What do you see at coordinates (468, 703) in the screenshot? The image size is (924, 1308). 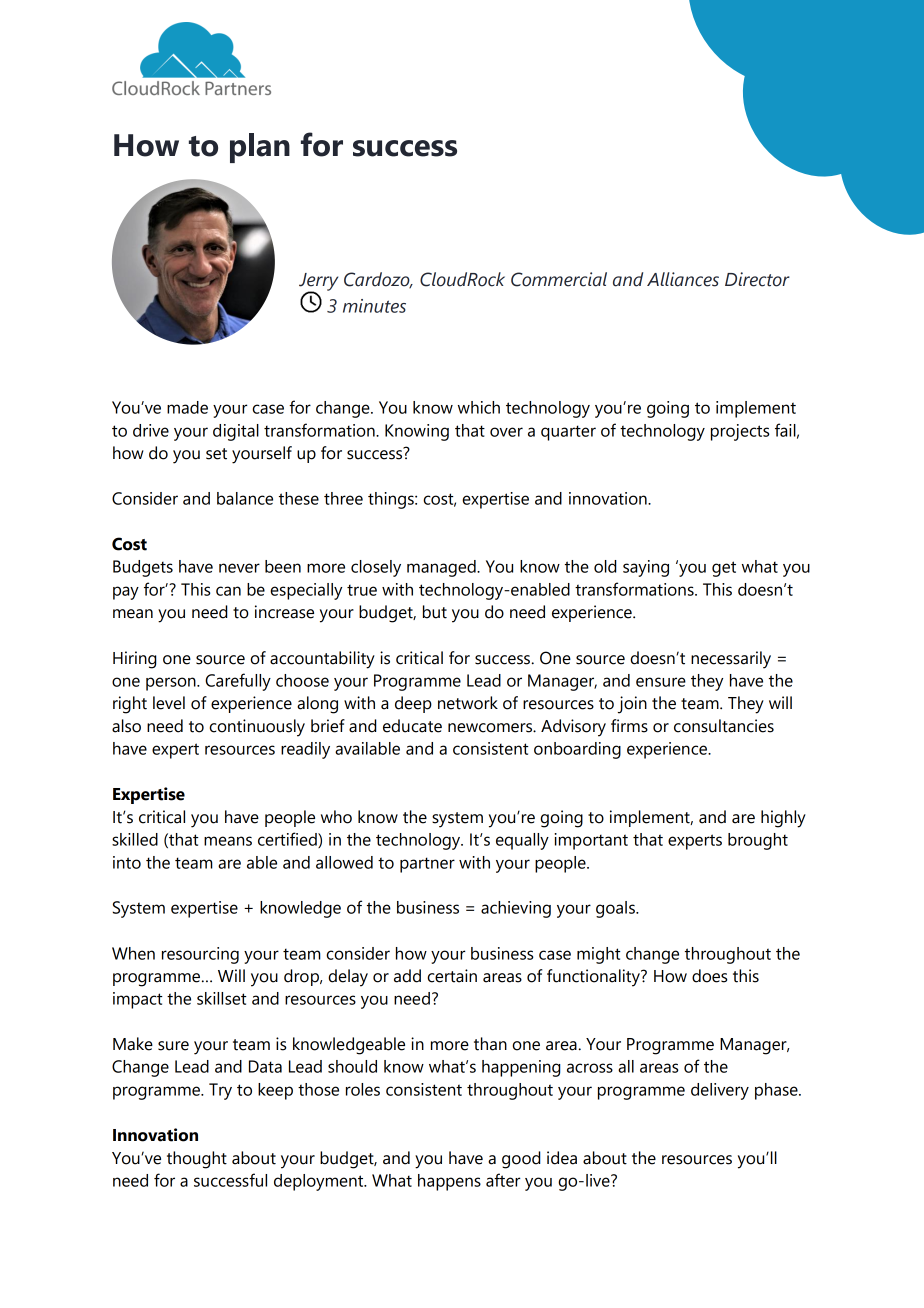 I see `network` at bounding box center [468, 703].
